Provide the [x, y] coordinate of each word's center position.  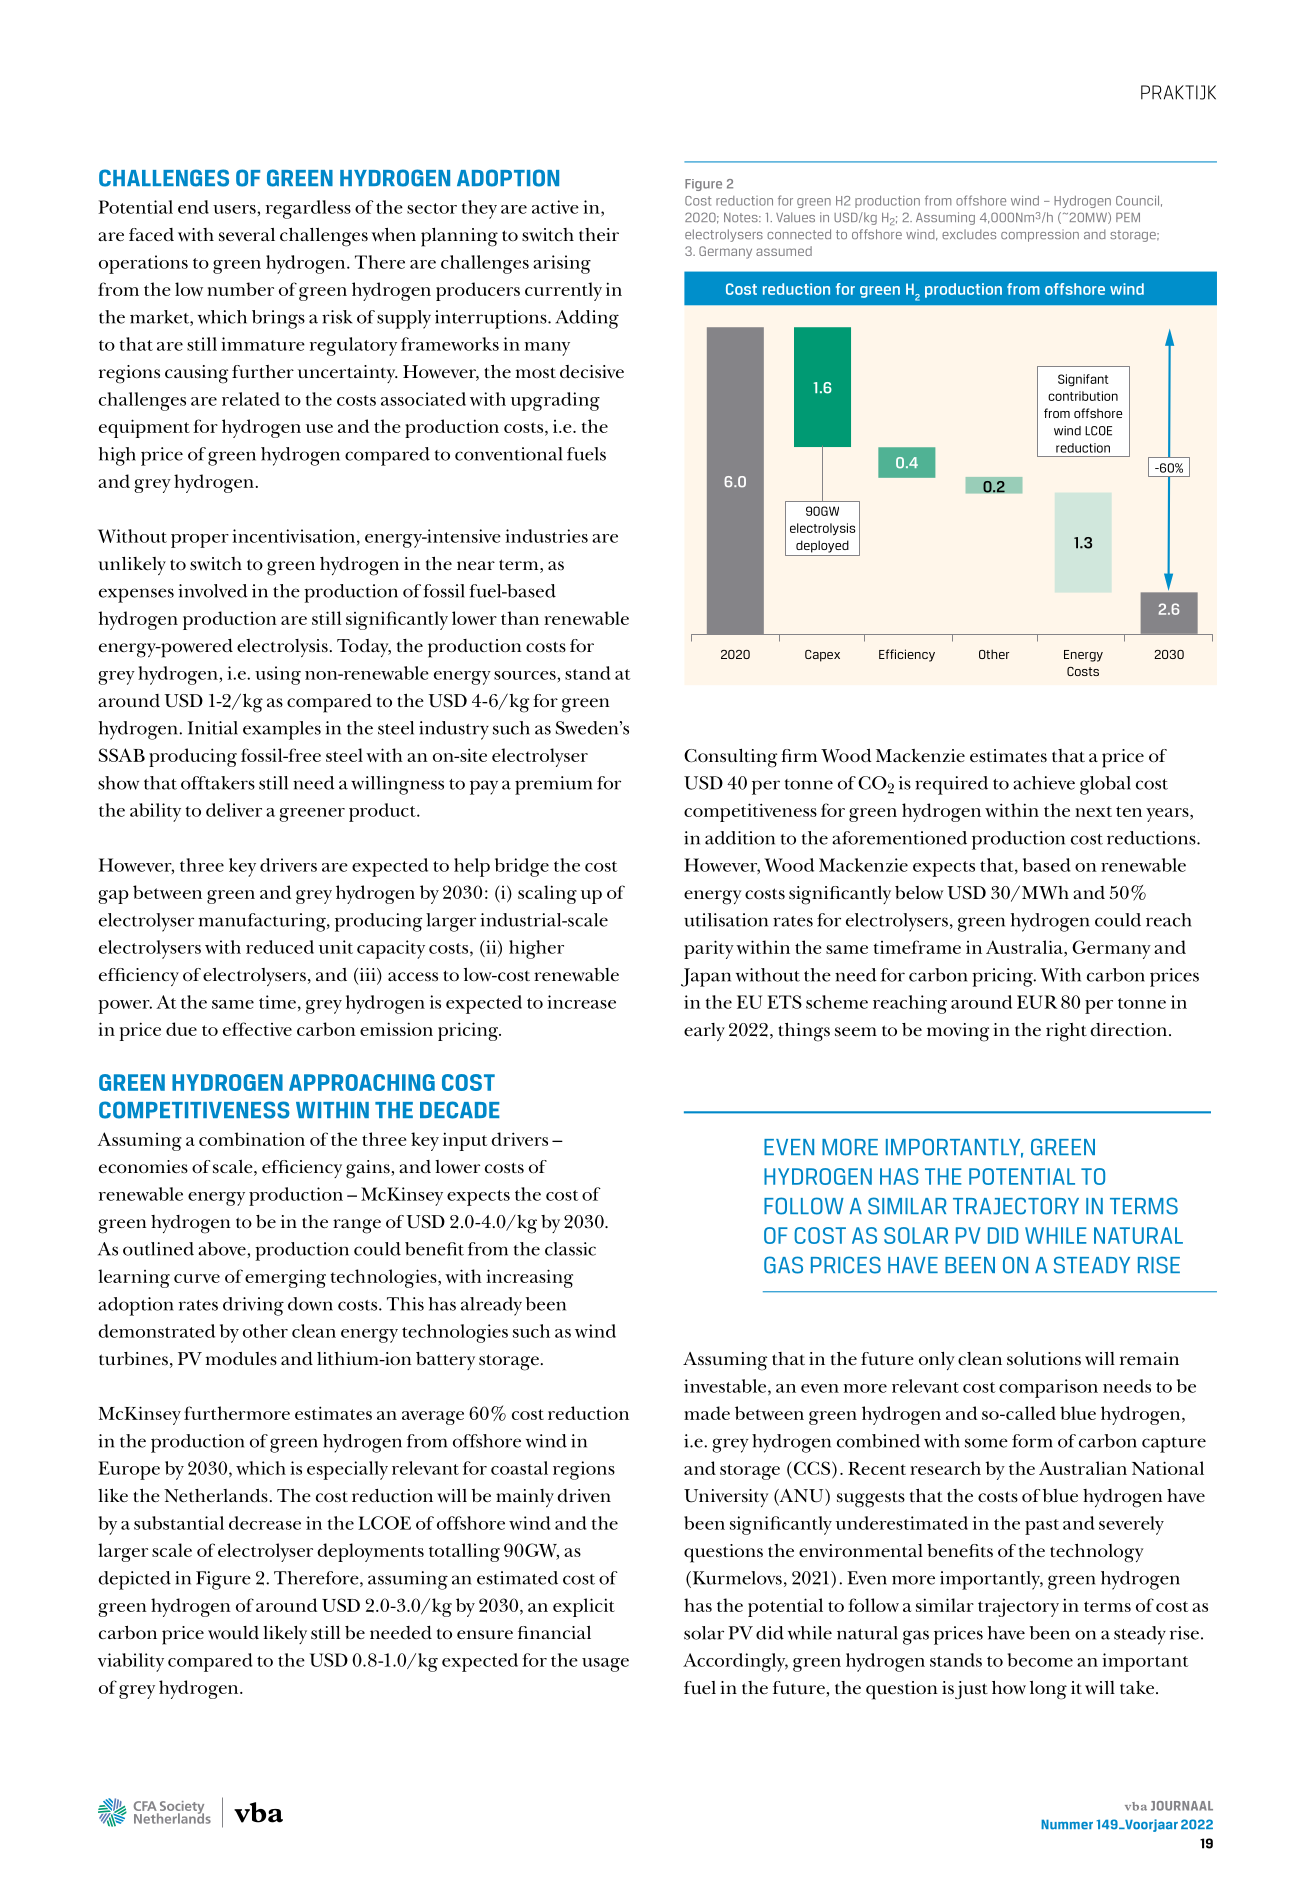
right [1066, 1032]
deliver [234, 810]
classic [570, 1249]
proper [200, 541]
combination [252, 1139]
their [599, 235]
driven [584, 1496]
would [233, 1633]
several [247, 235]
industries [546, 536]
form [1032, 1441]
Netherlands [216, 1496]
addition [740, 838]
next [1093, 811]
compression [1040, 235]
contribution [1083, 396]
